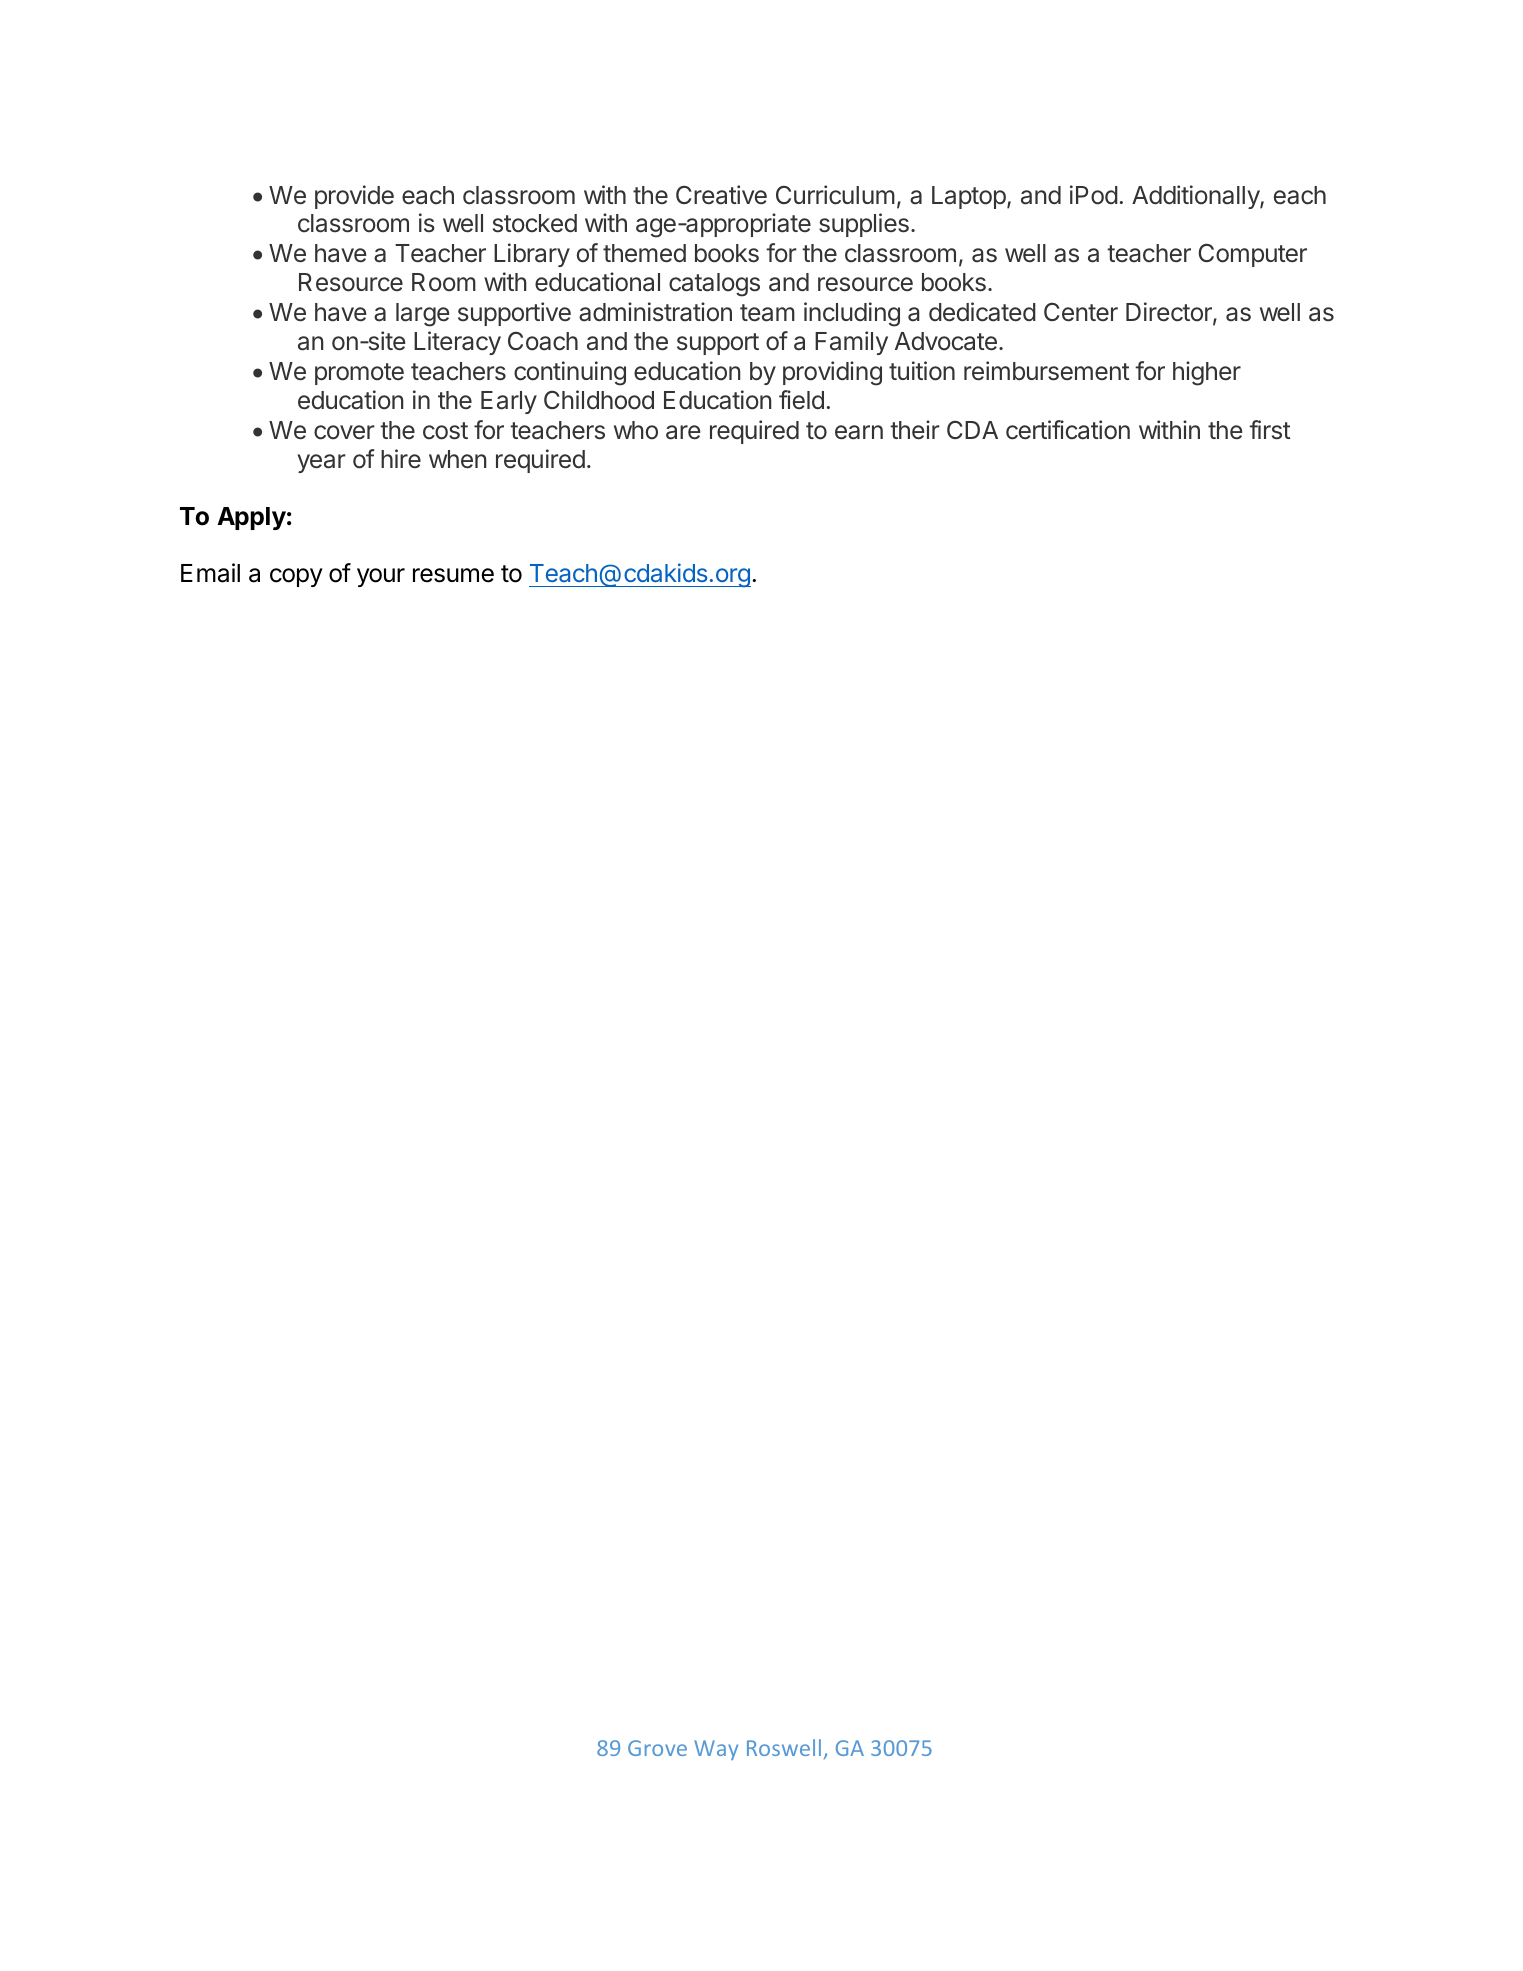 The image size is (1523, 1971). I want to click on Way, so click(716, 1750).
